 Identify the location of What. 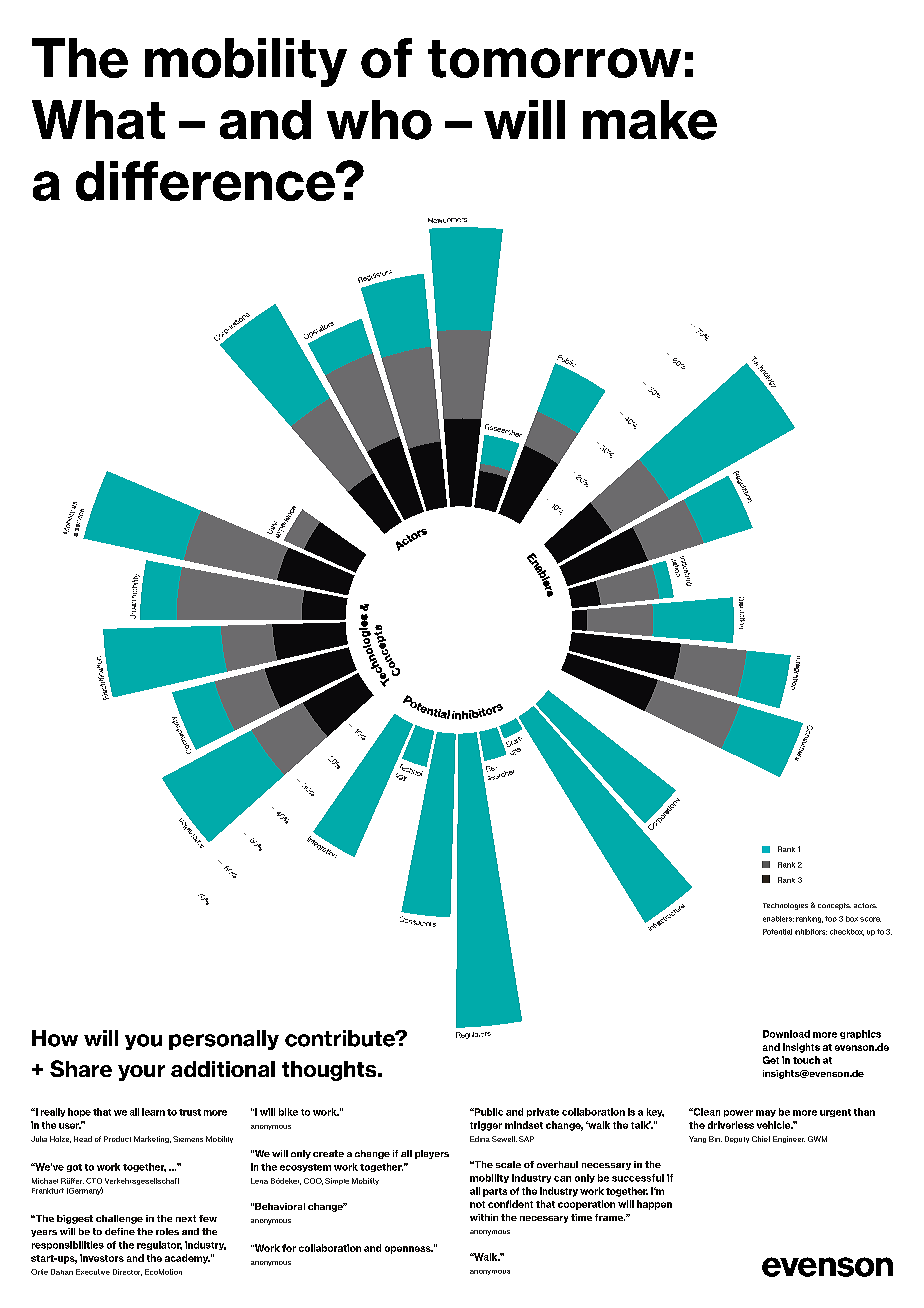
(98, 119).
